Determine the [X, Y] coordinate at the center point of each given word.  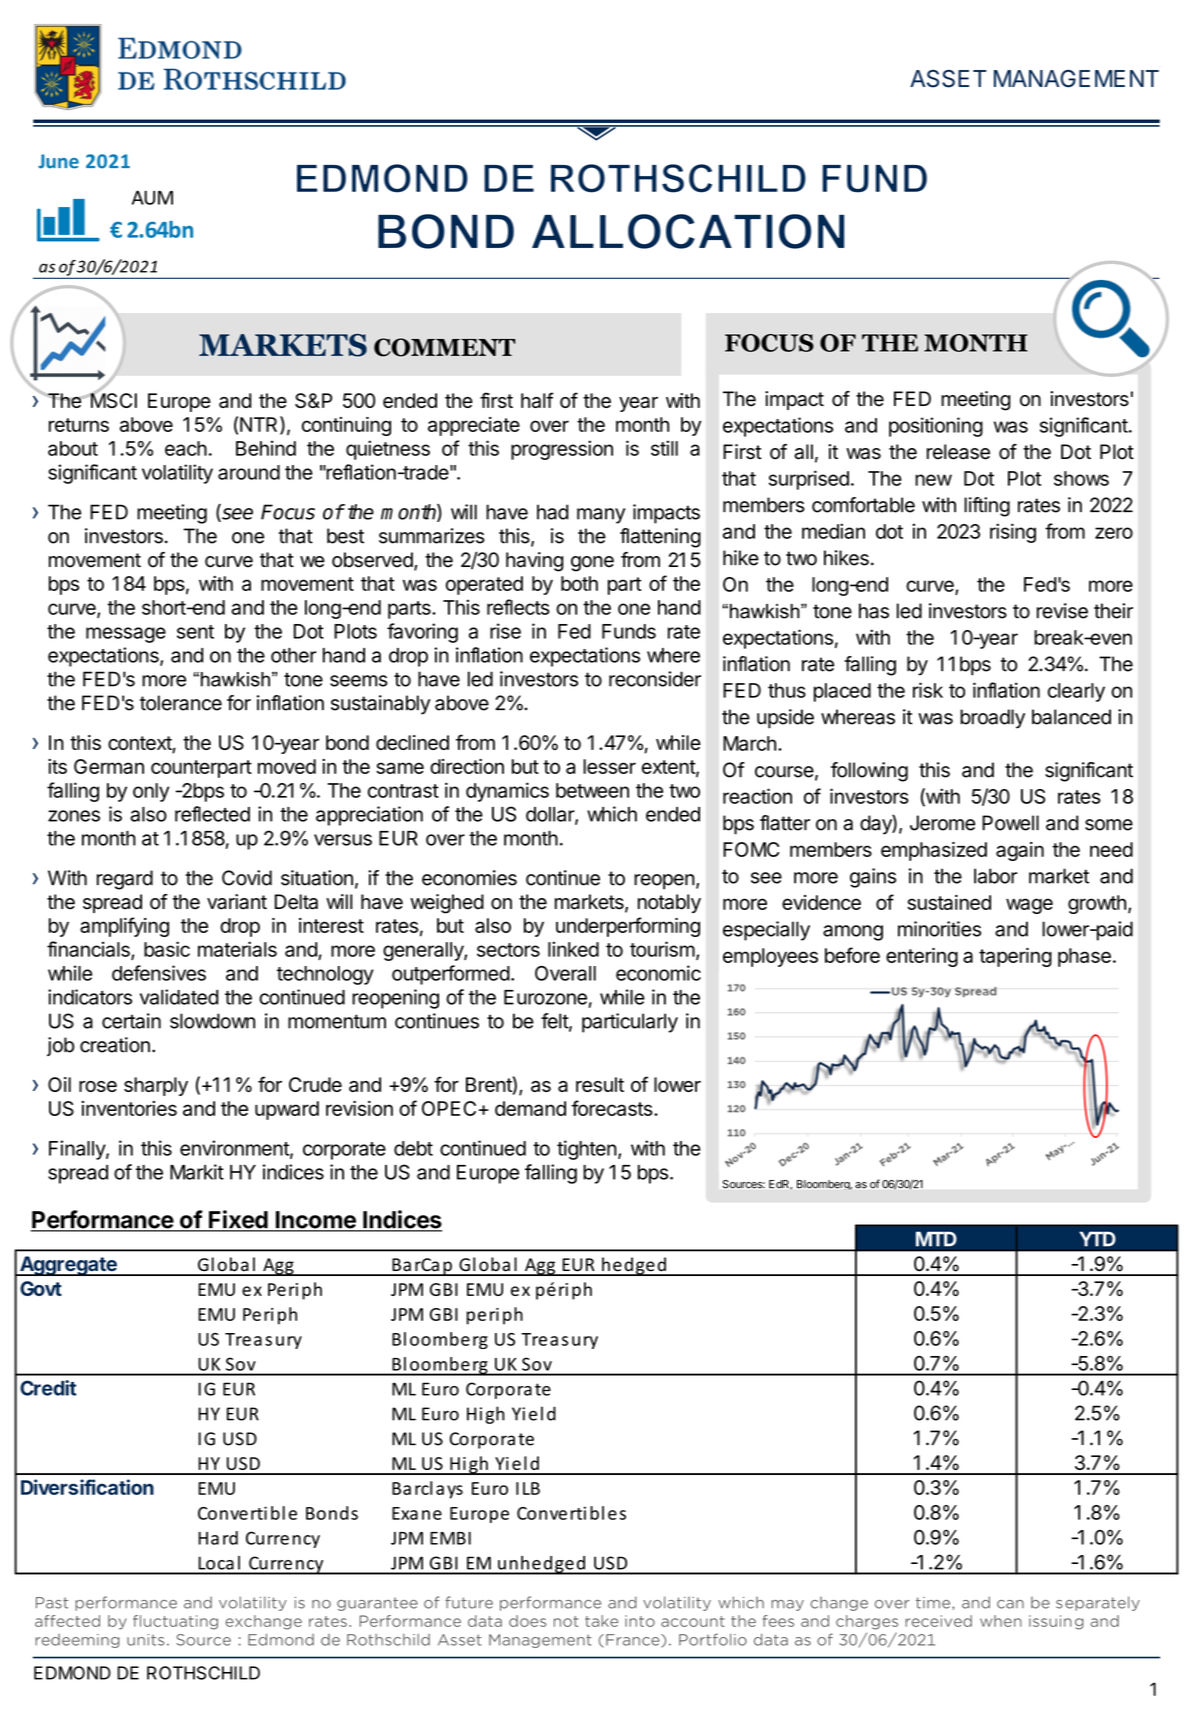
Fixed [238, 1220]
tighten [587, 1150]
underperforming [628, 927]
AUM [152, 197]
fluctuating [175, 1622]
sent [195, 632]
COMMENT [444, 347]
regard [125, 880]
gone [592, 564]
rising [1013, 533]
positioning [936, 427]
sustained [949, 902]
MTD [936, 1239]
